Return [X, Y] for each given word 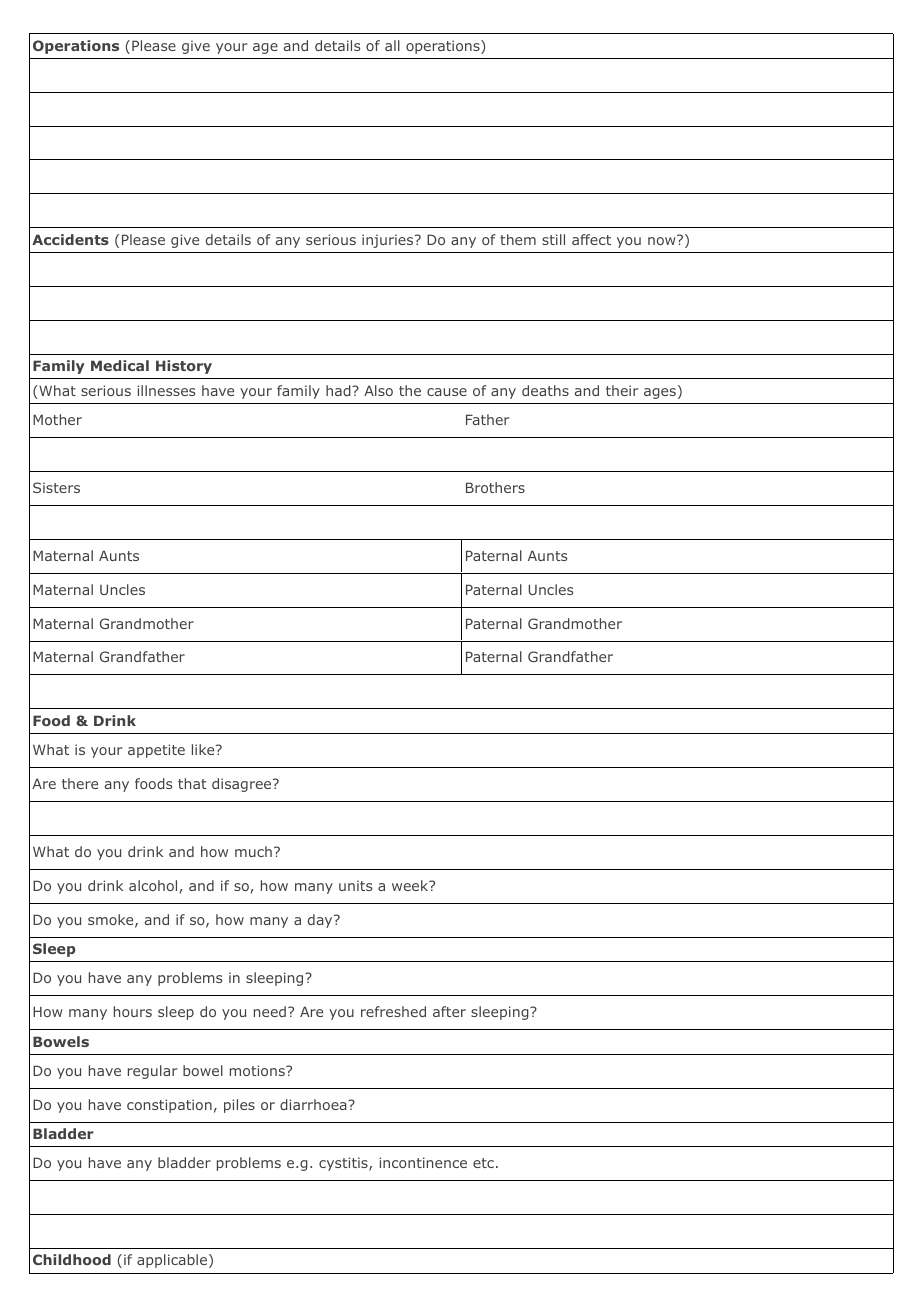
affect [591, 239]
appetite [156, 751]
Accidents [70, 239]
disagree [243, 785]
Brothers [495, 487]
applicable [173, 1261]
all [392, 45]
